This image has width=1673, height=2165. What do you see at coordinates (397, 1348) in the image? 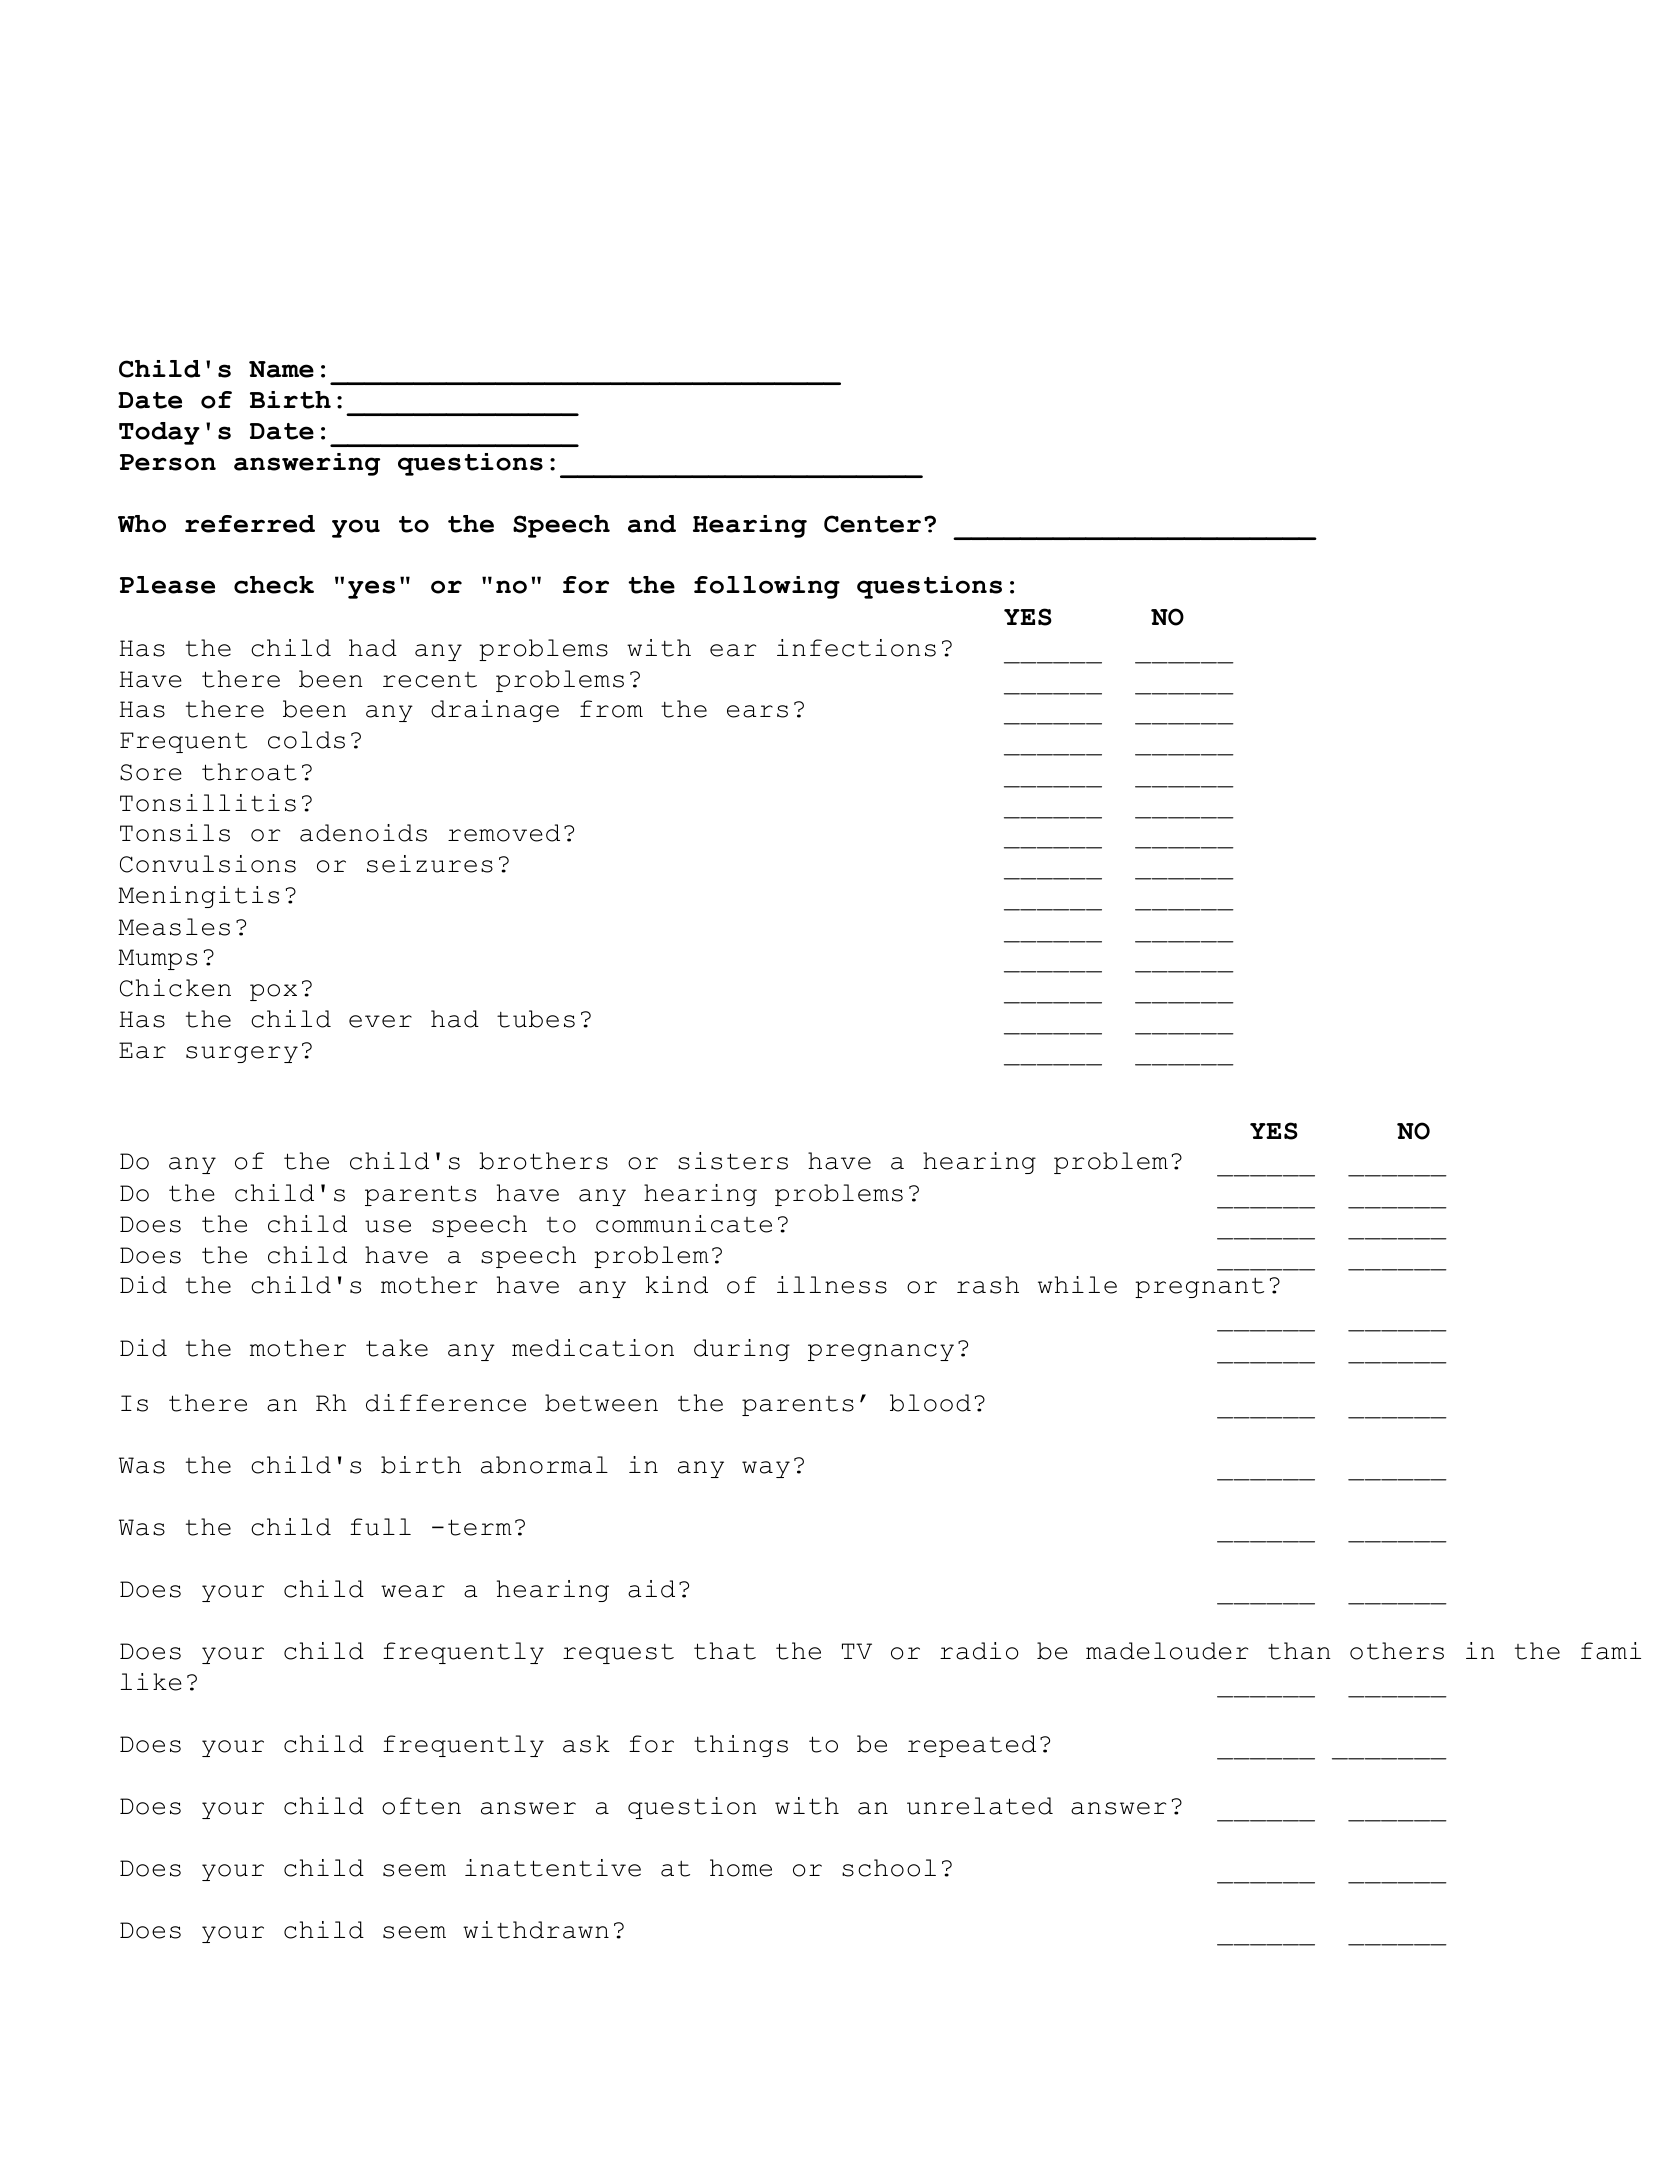
I see `take` at bounding box center [397, 1348].
